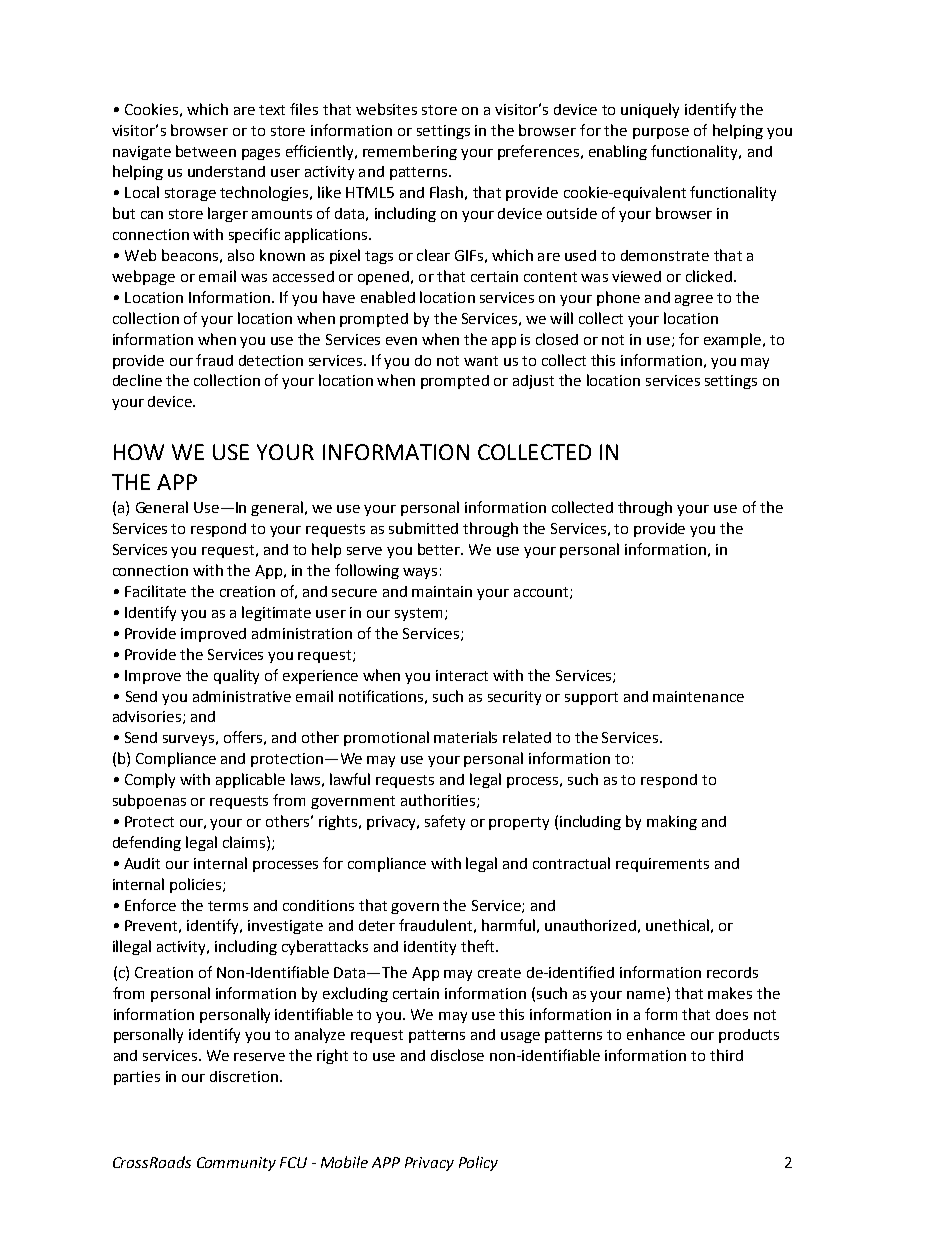 This page has width=952, height=1233. What do you see at coordinates (206, 151) in the page?
I see `between` at bounding box center [206, 151].
